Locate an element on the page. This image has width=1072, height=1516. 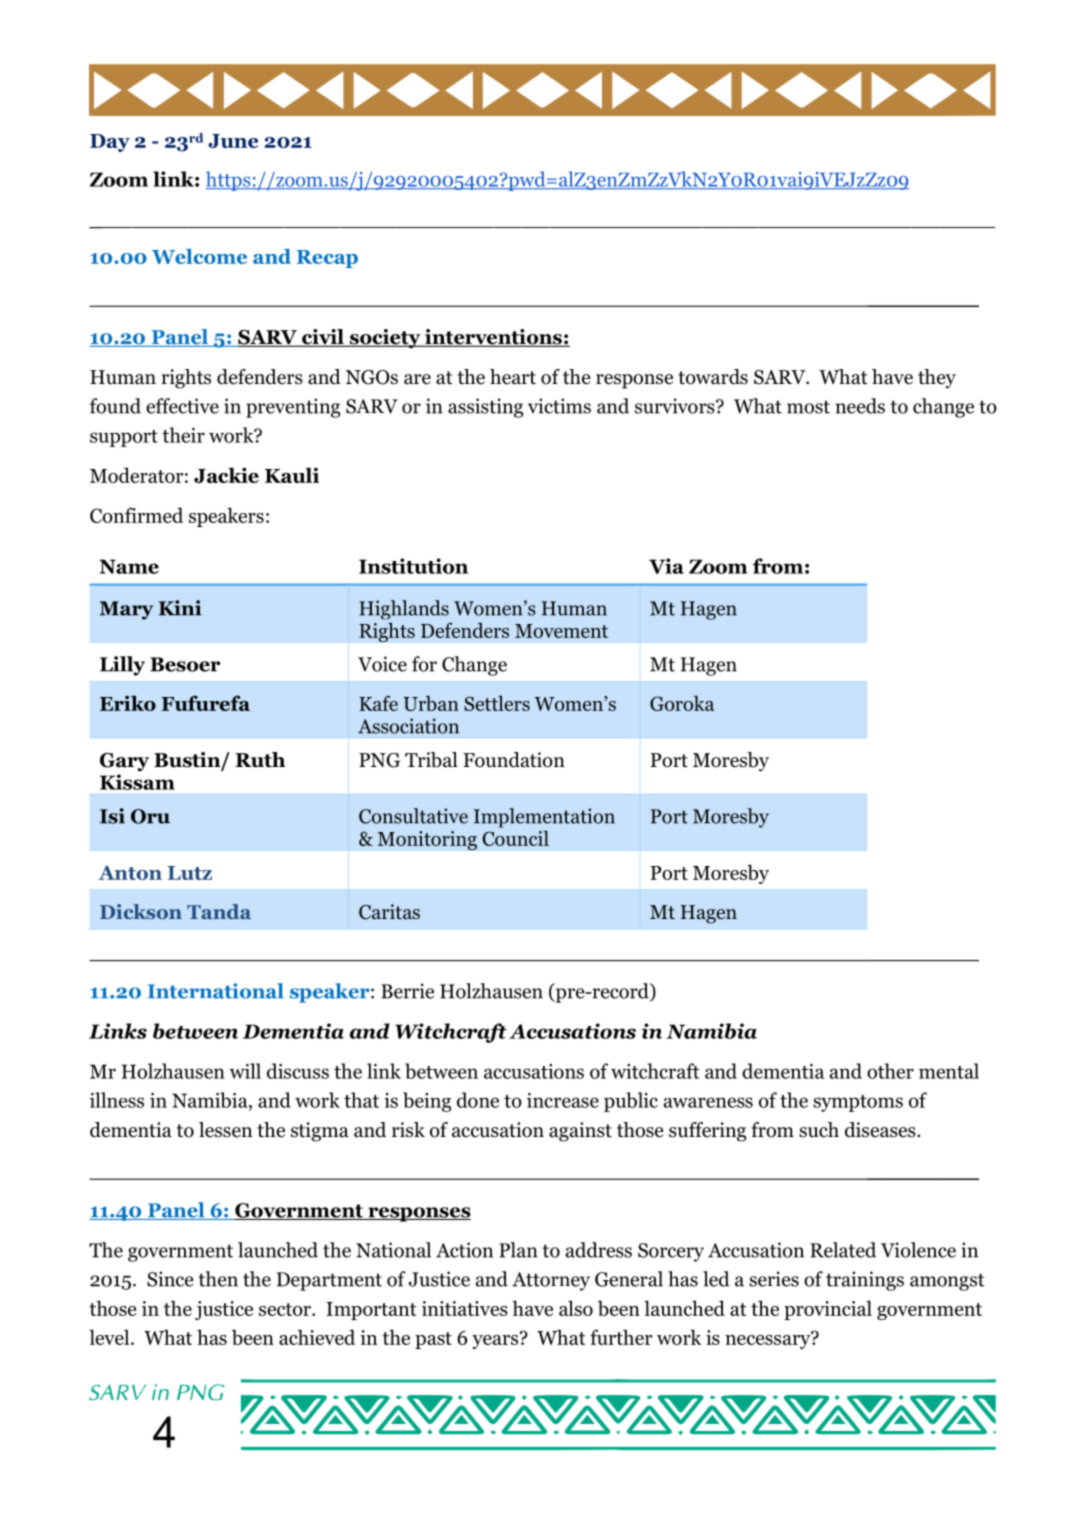
June is located at coordinates (233, 141).
